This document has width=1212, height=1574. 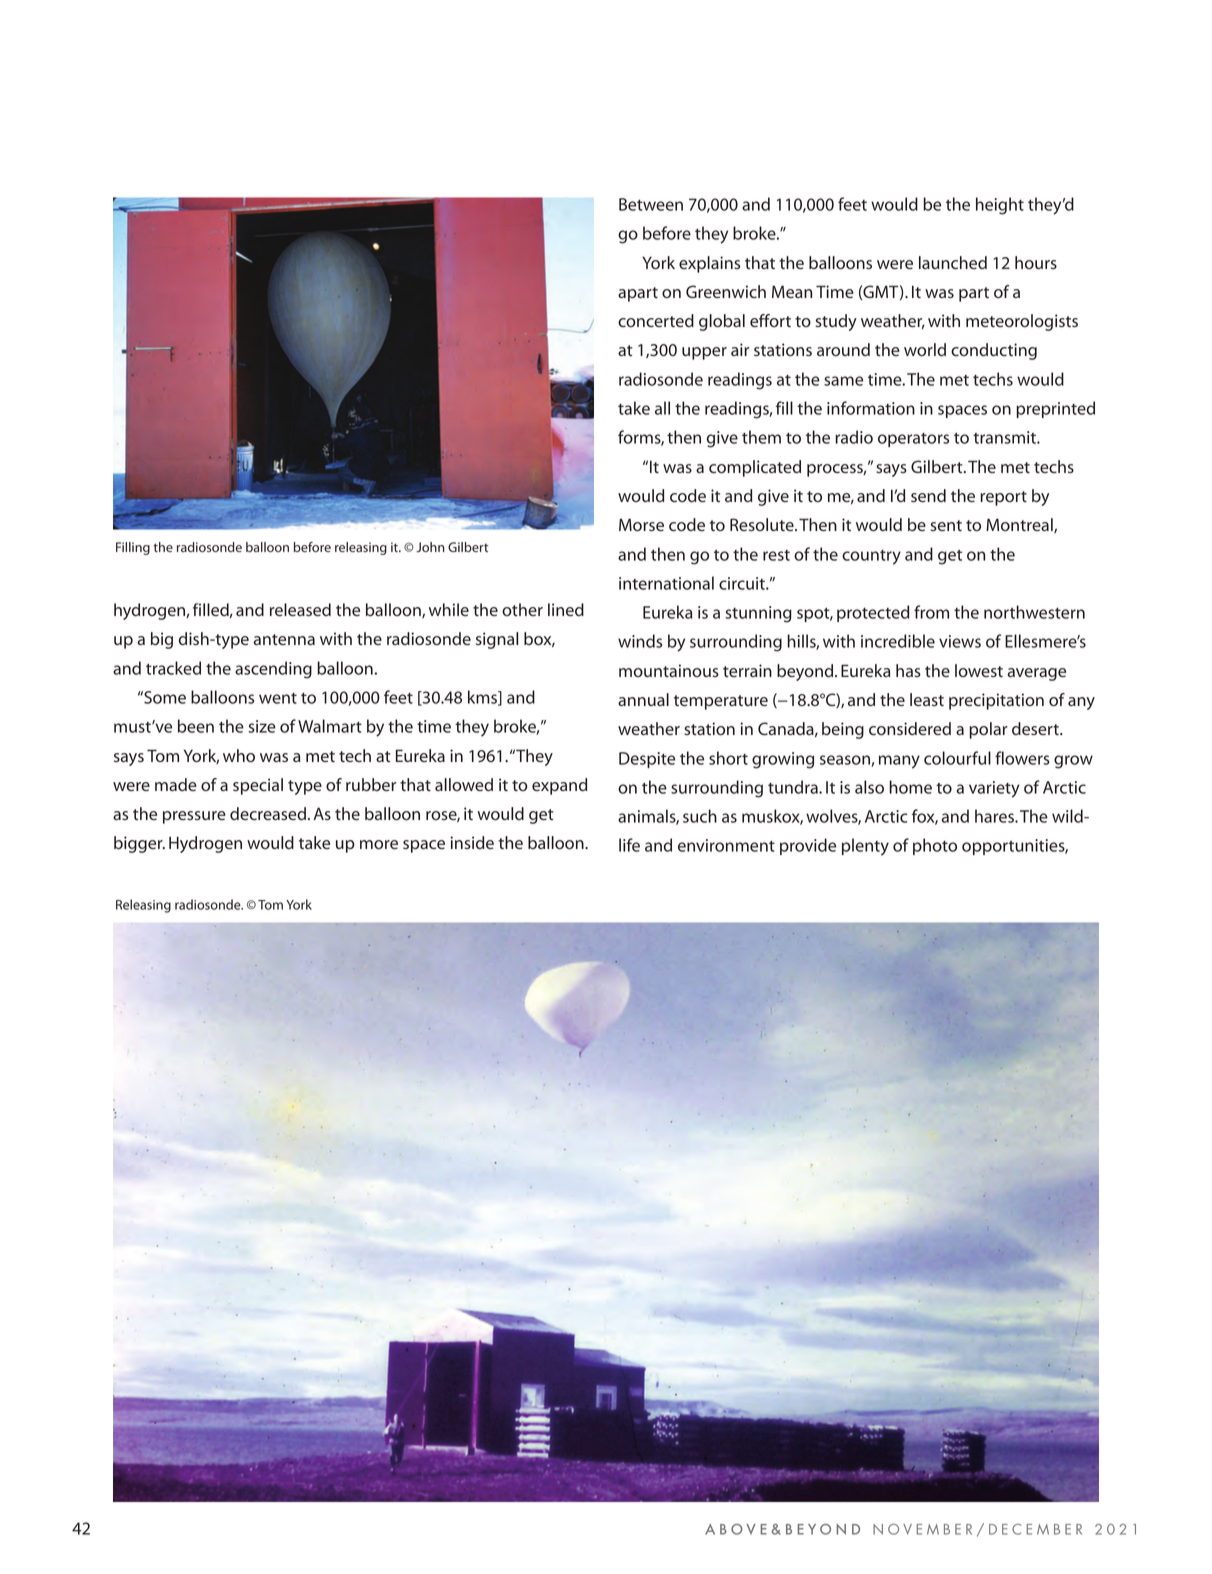 I want to click on hares, so click(x=995, y=816).
